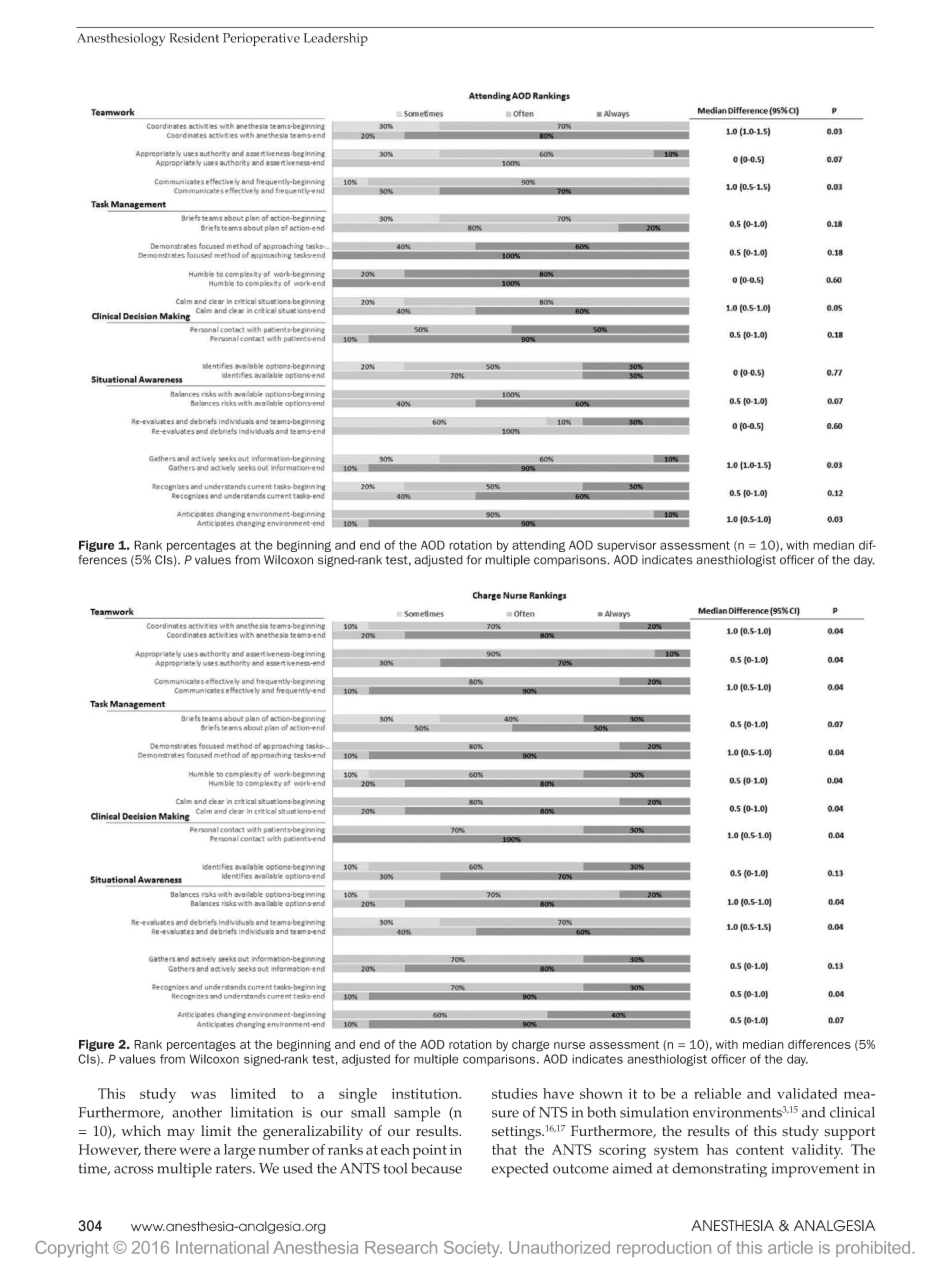 The width and height of the screenshot is (952, 1275). What do you see at coordinates (197, 1112) in the screenshot?
I see `another` at bounding box center [197, 1112].
